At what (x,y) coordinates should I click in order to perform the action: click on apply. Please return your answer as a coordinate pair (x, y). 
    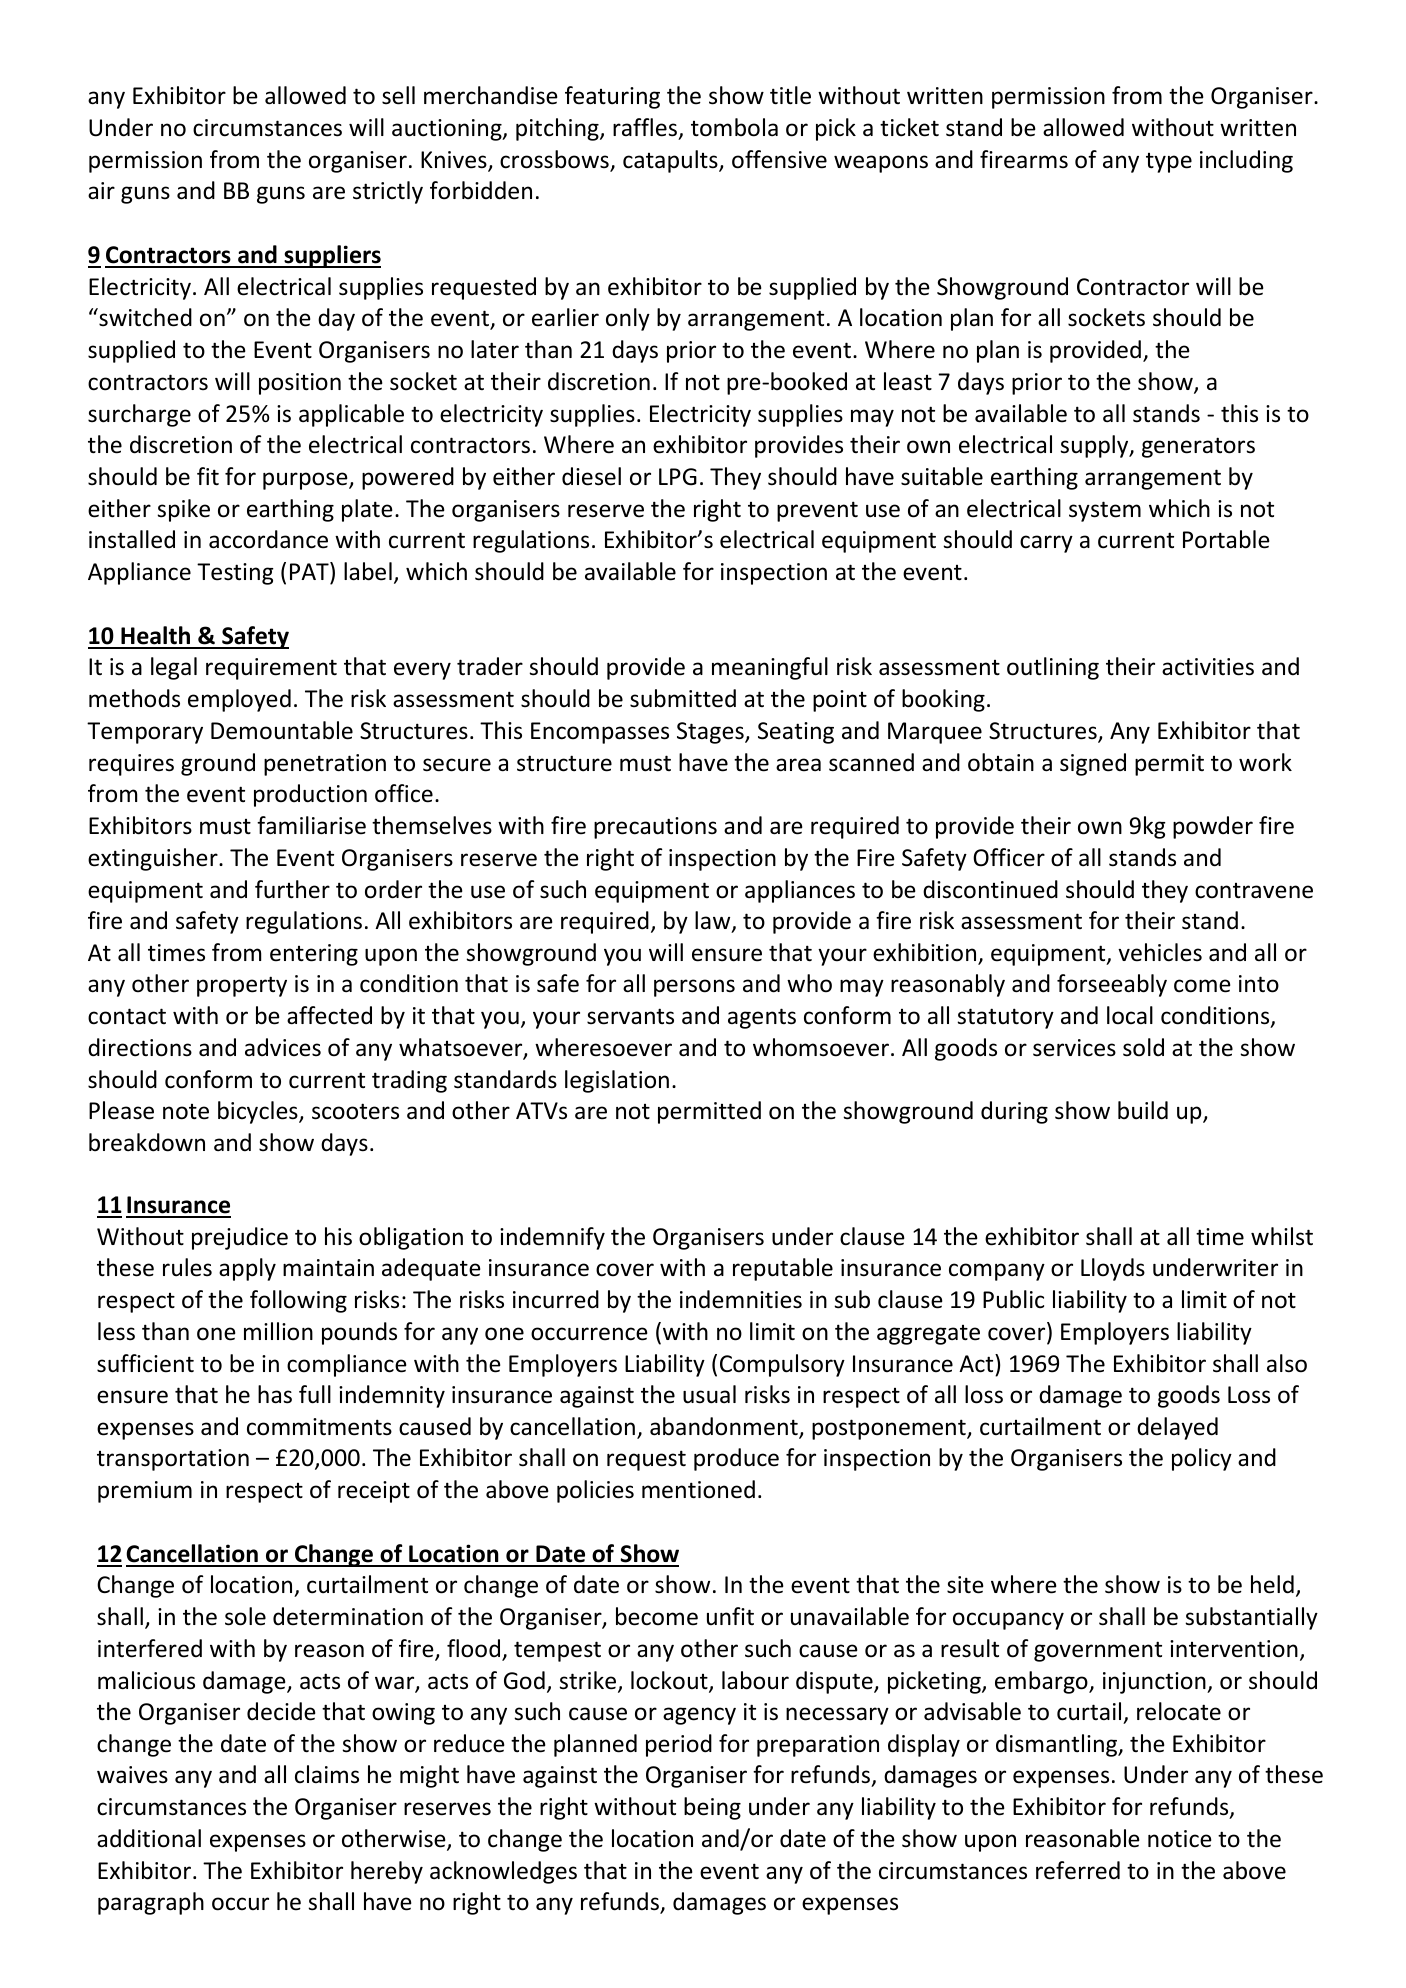
    Looking at the image, I should click on (247, 1269).
